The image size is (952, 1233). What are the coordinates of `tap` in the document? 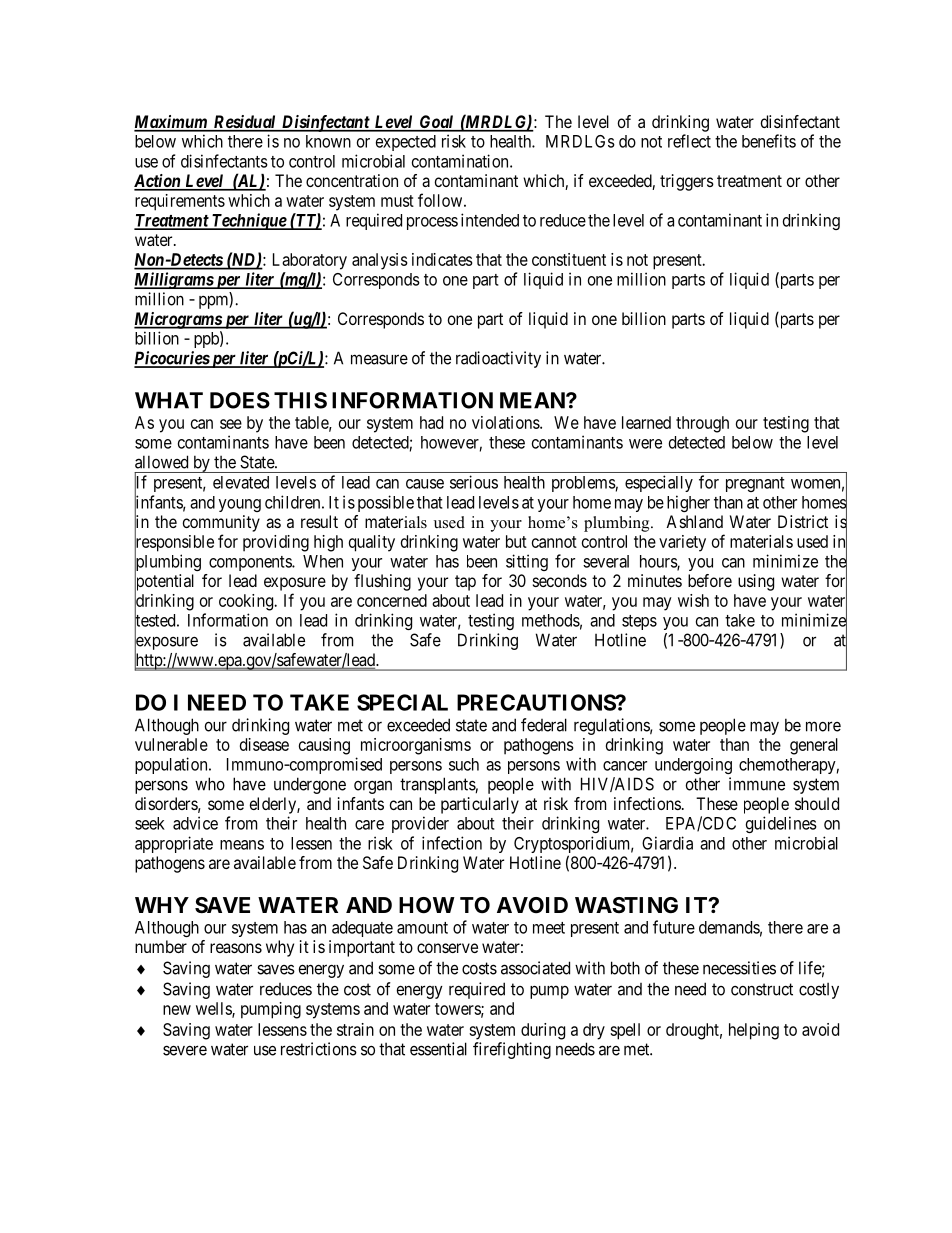 It's located at (465, 583).
